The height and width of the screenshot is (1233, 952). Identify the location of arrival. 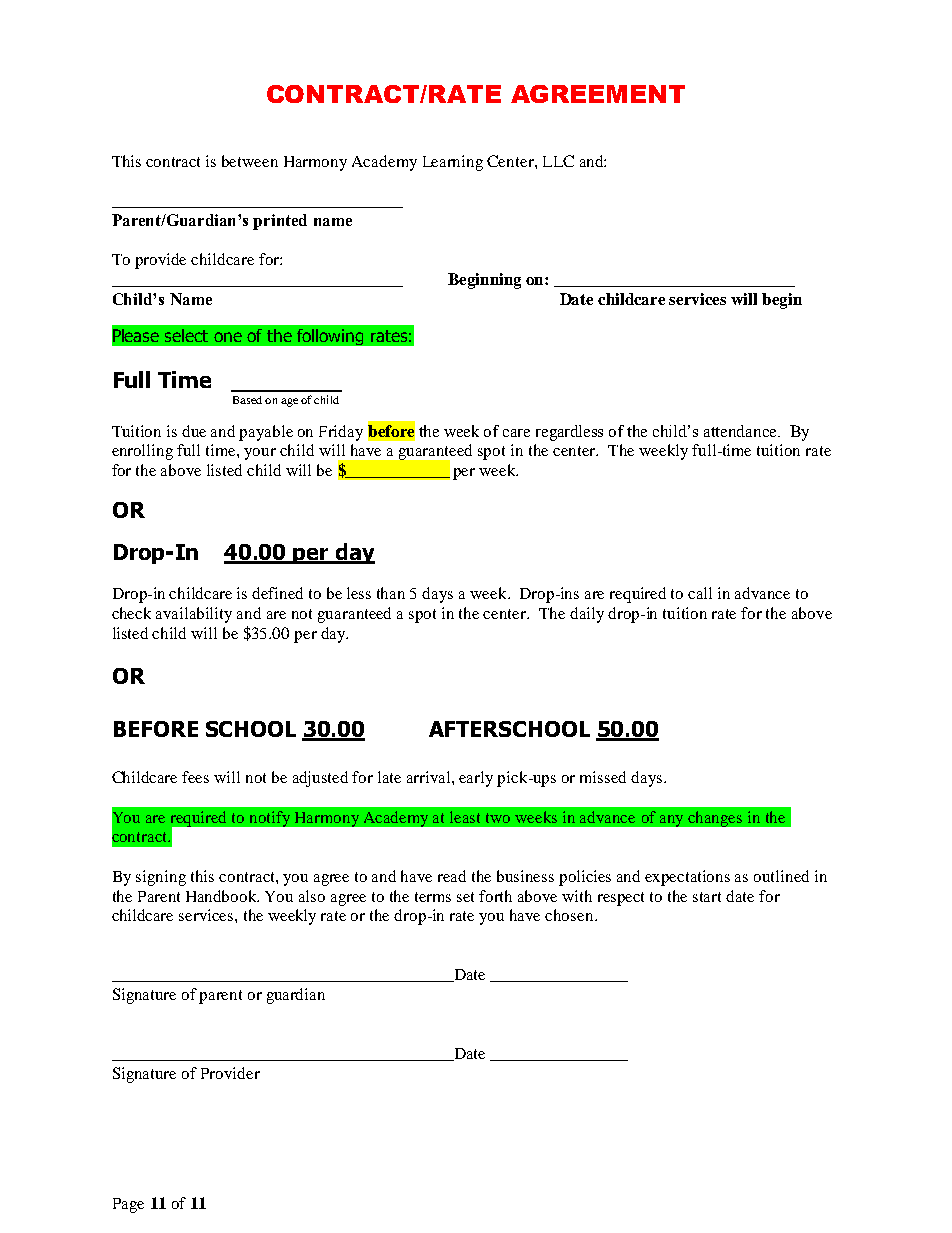
(430, 777).
